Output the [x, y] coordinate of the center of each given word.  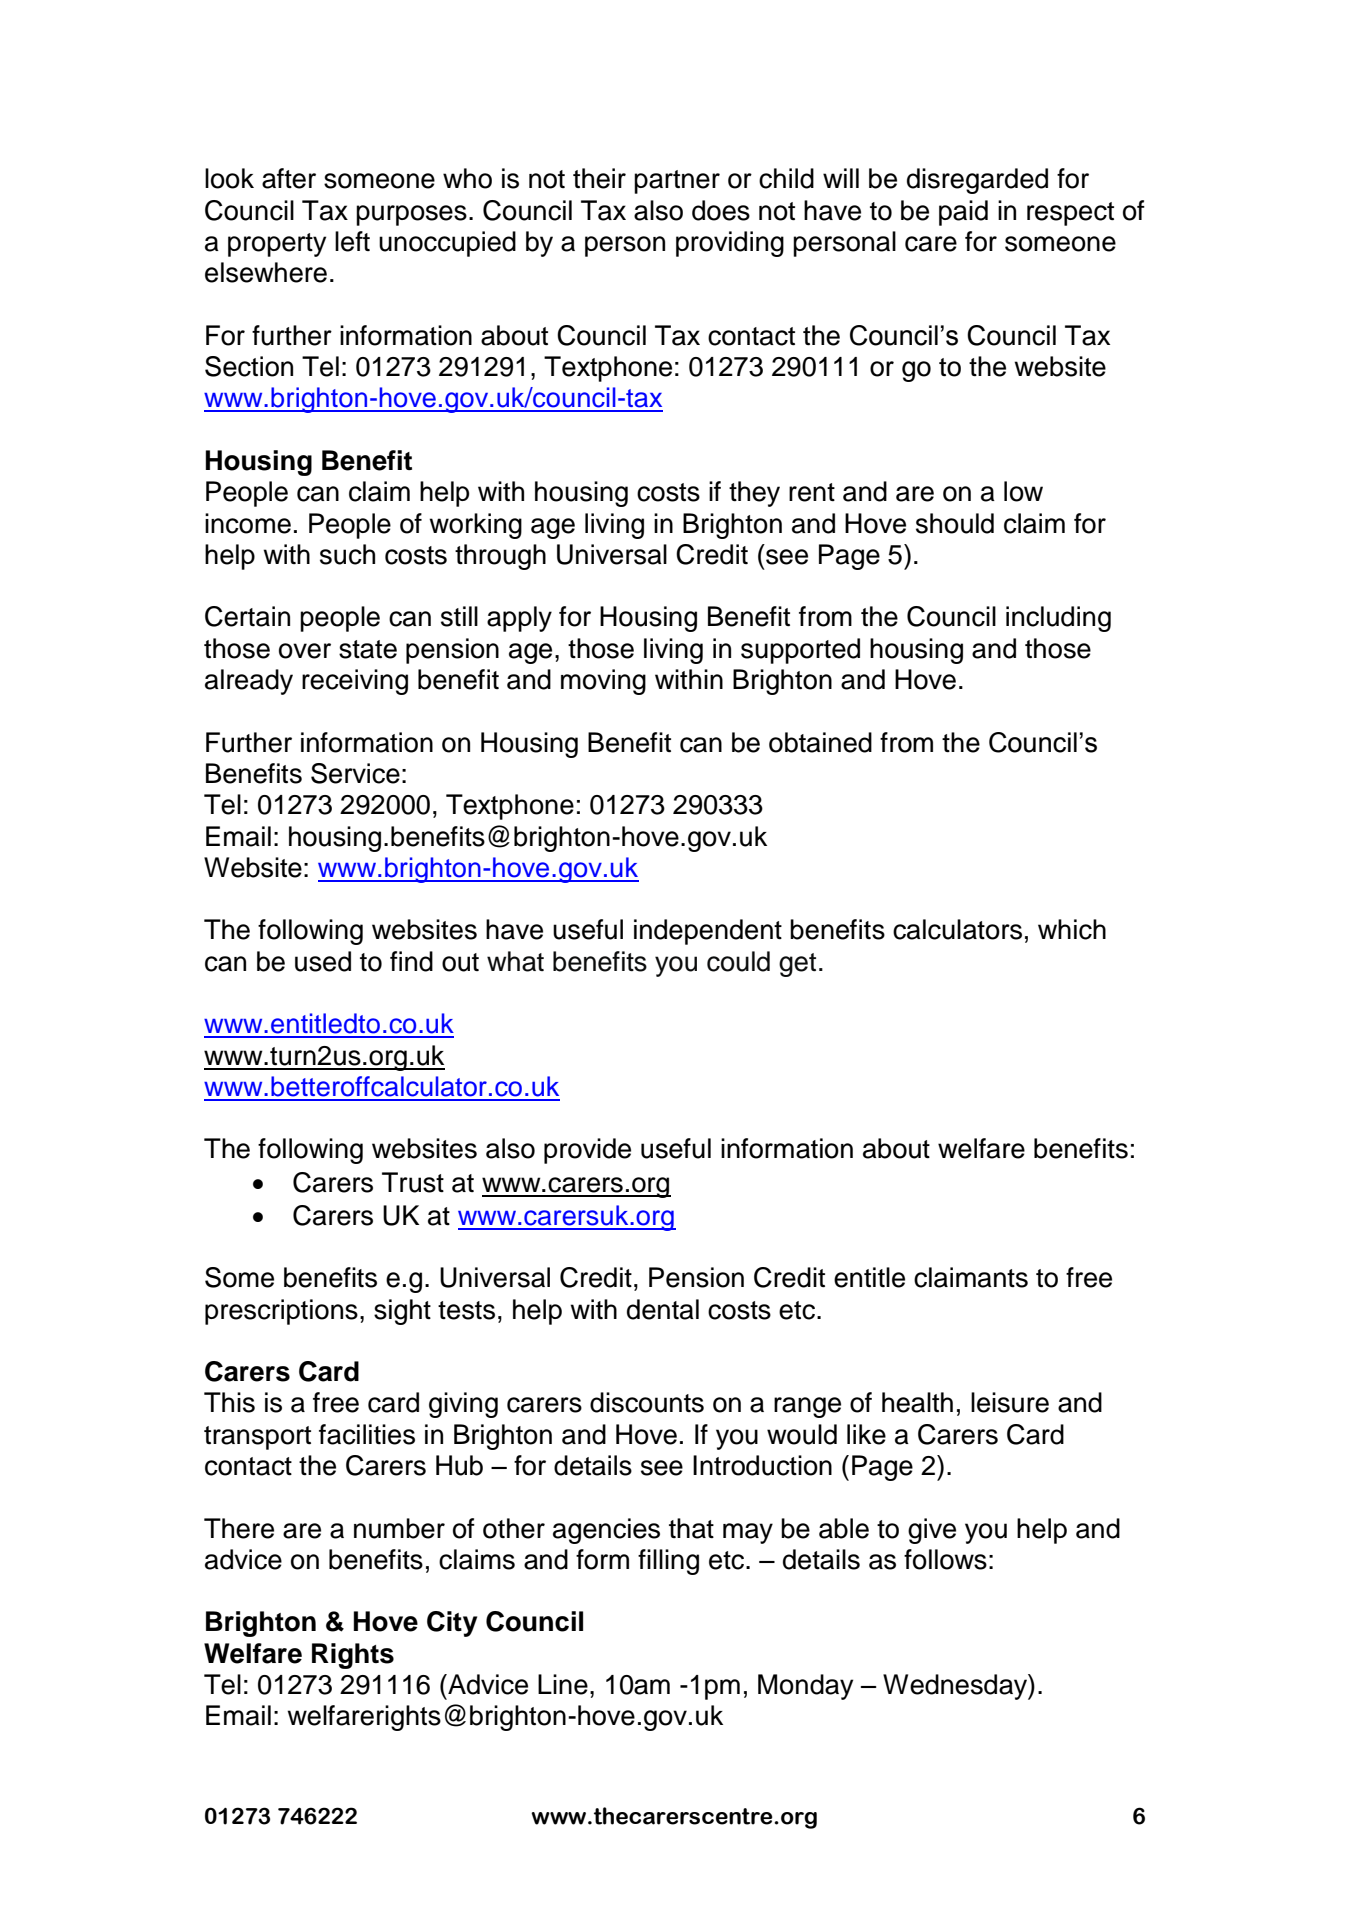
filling [668, 1562]
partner [677, 182]
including [1058, 619]
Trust [413, 1182]
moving [603, 682]
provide [587, 1151]
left [352, 241]
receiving [355, 682]
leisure [1010, 1402]
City [452, 1624]
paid [963, 213]
